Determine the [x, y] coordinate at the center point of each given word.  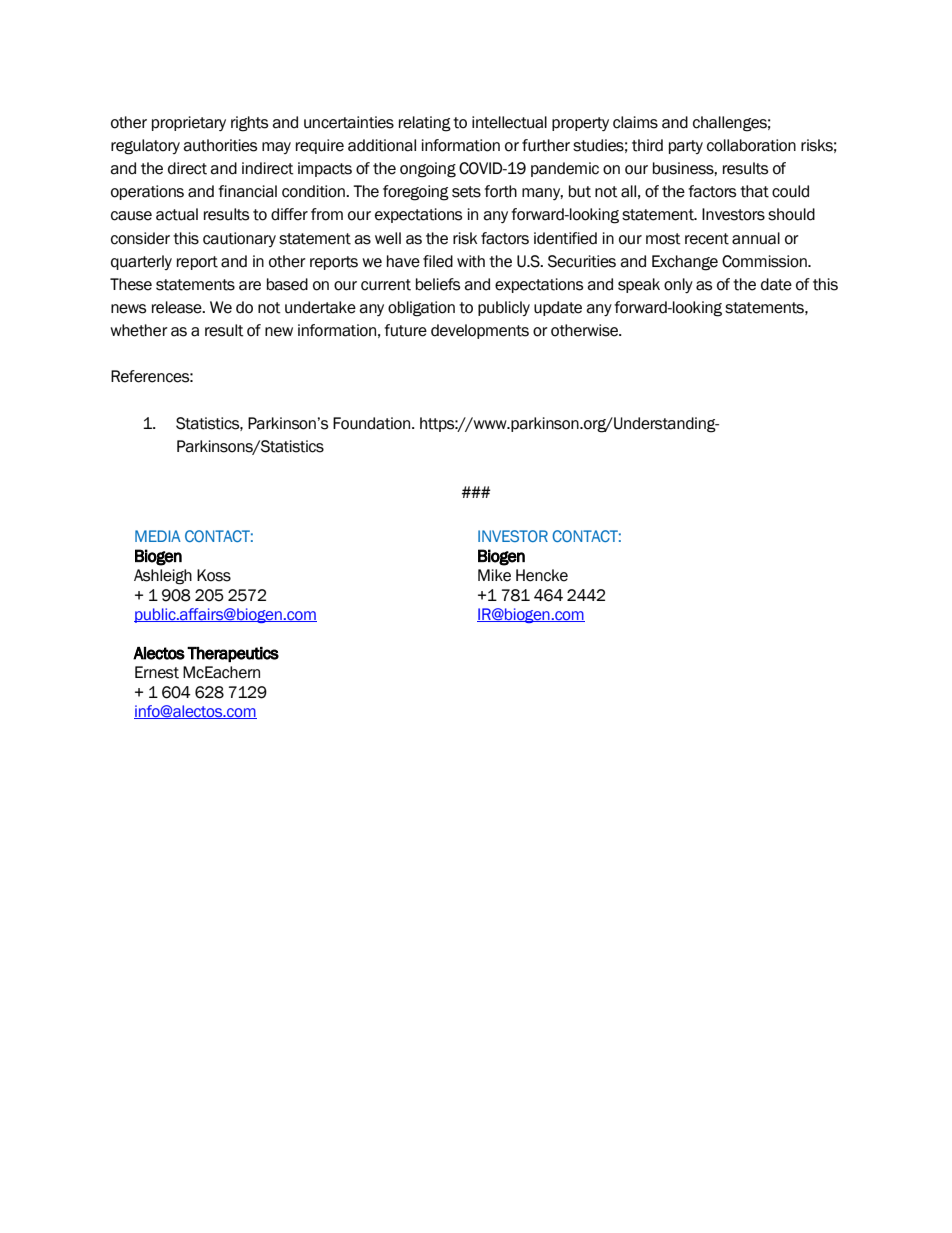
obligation [421, 309]
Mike [494, 575]
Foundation [373, 423]
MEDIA [158, 536]
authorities [220, 145]
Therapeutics [233, 654]
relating [425, 124]
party [686, 147]
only [678, 285]
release [178, 307]
